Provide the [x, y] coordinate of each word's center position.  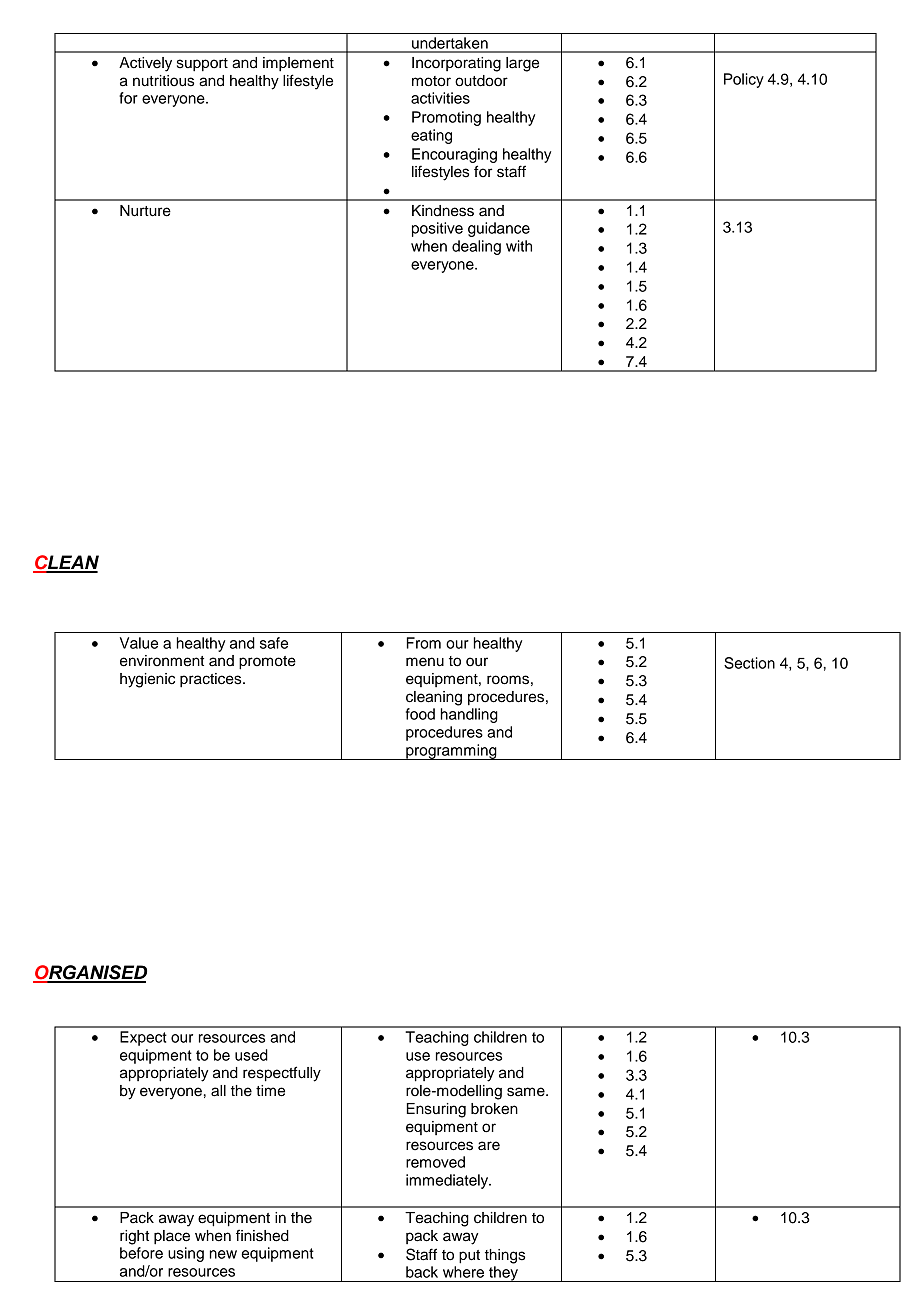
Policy [744, 80]
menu [425, 662]
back [422, 1272]
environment [162, 661]
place [172, 1237]
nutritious [163, 81]
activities [440, 98]
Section [749, 663]
